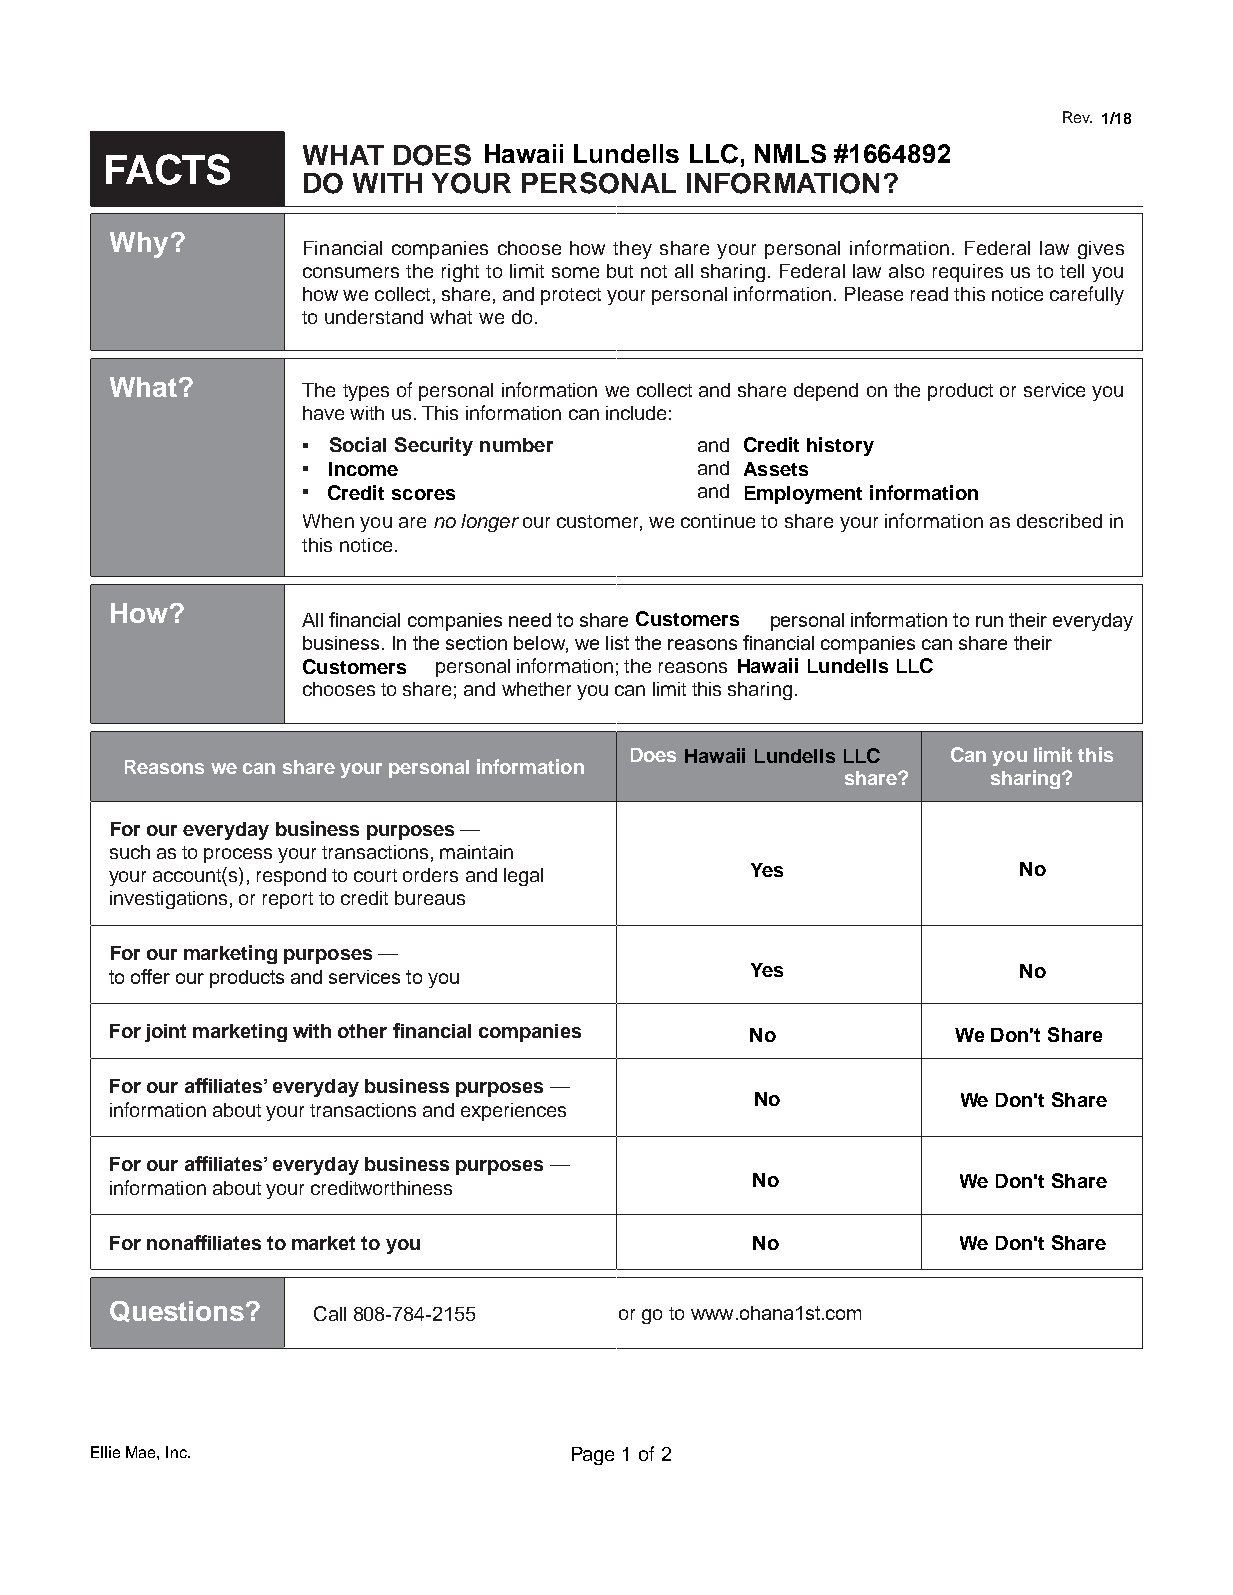  Describe the element at coordinates (142, 1452) in the page. I see `Mae` at that location.
